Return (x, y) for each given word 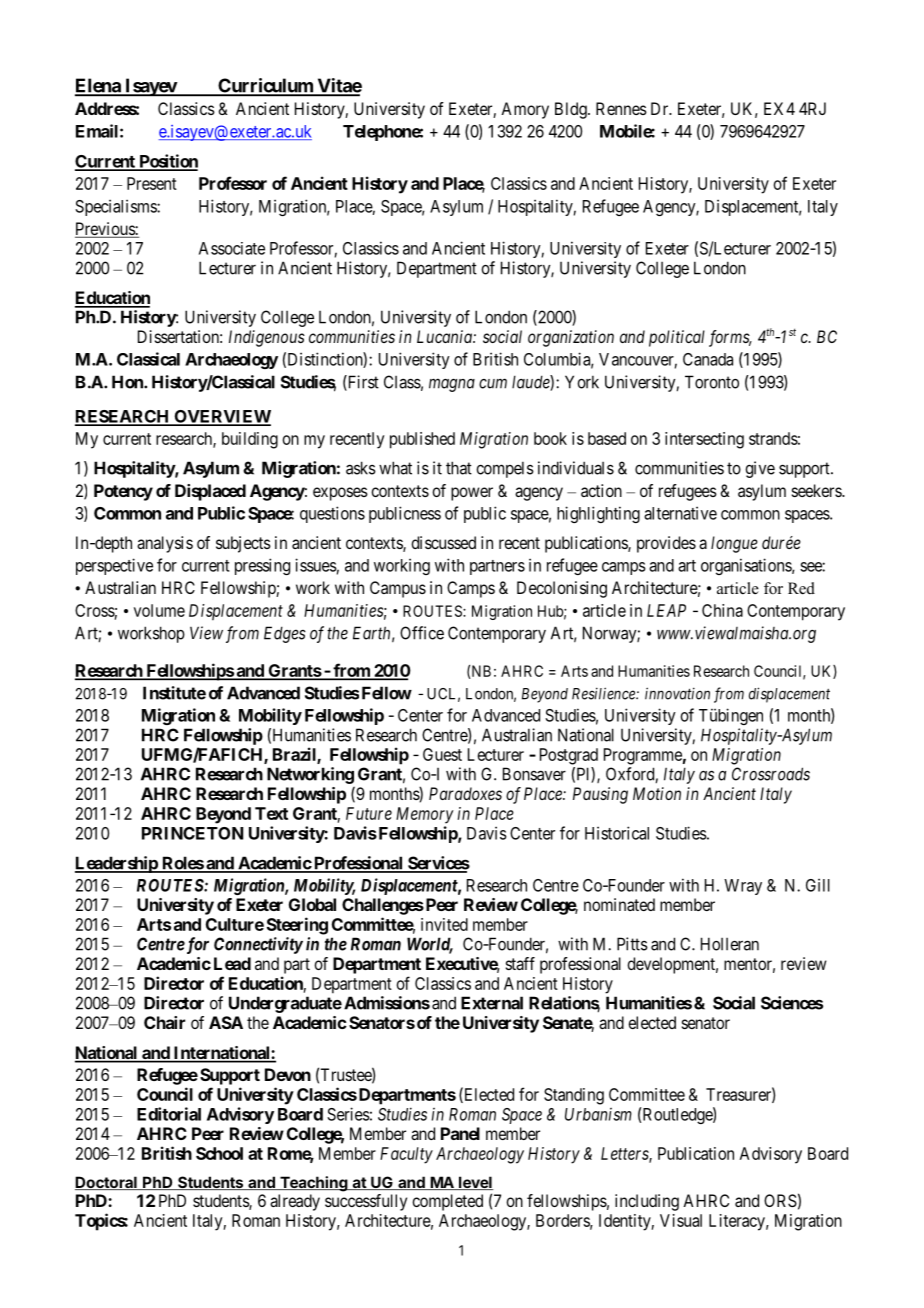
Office (422, 633)
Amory (525, 110)
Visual (681, 1220)
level (475, 1183)
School (219, 1153)
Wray (743, 887)
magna (452, 385)
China (722, 610)
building (250, 440)
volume (159, 610)
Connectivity (258, 945)
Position (167, 162)
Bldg (572, 110)
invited (444, 924)
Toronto (712, 382)
